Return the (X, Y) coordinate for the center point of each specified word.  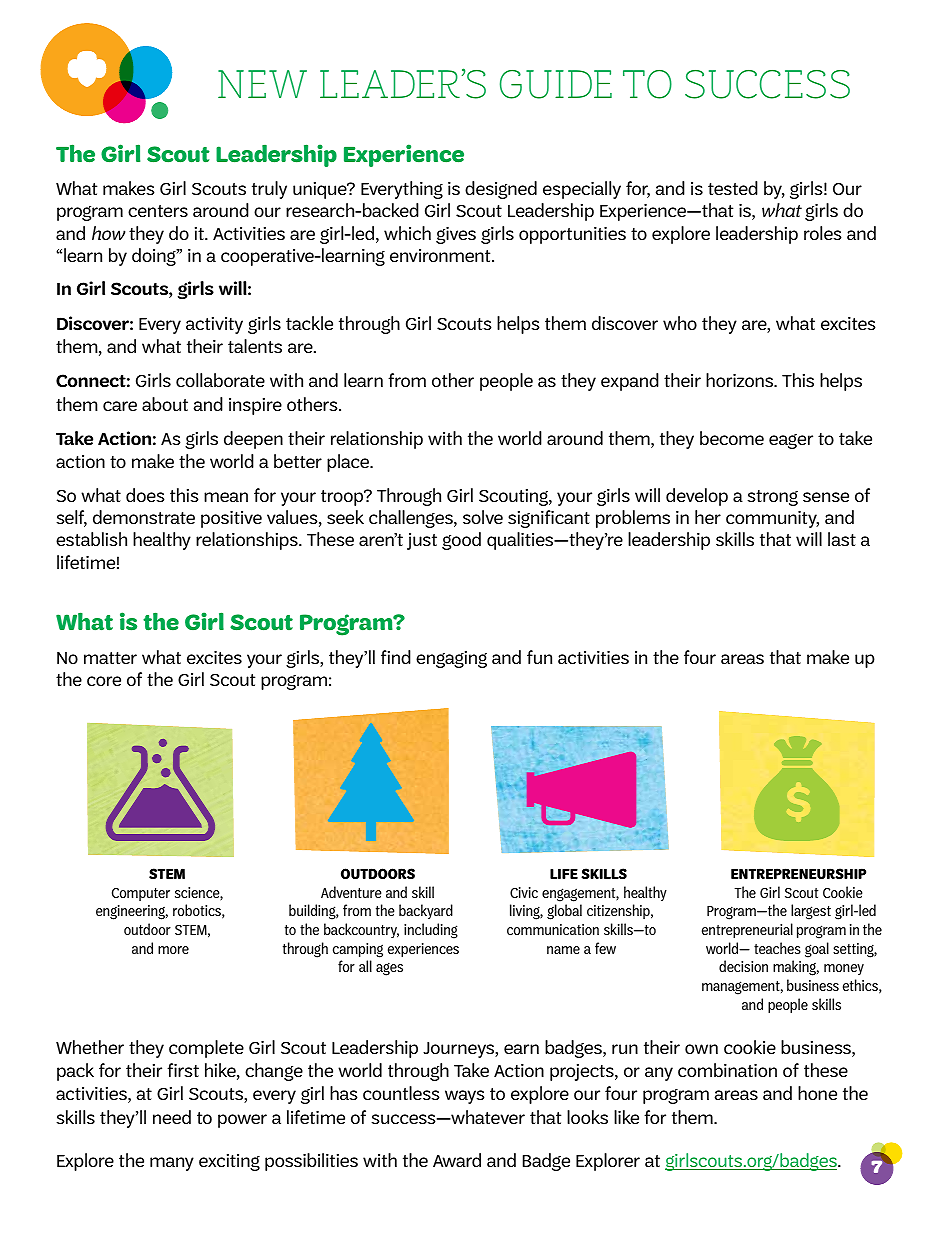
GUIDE (556, 84)
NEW (262, 84)
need (172, 1117)
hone (817, 1093)
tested (733, 188)
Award (457, 1160)
